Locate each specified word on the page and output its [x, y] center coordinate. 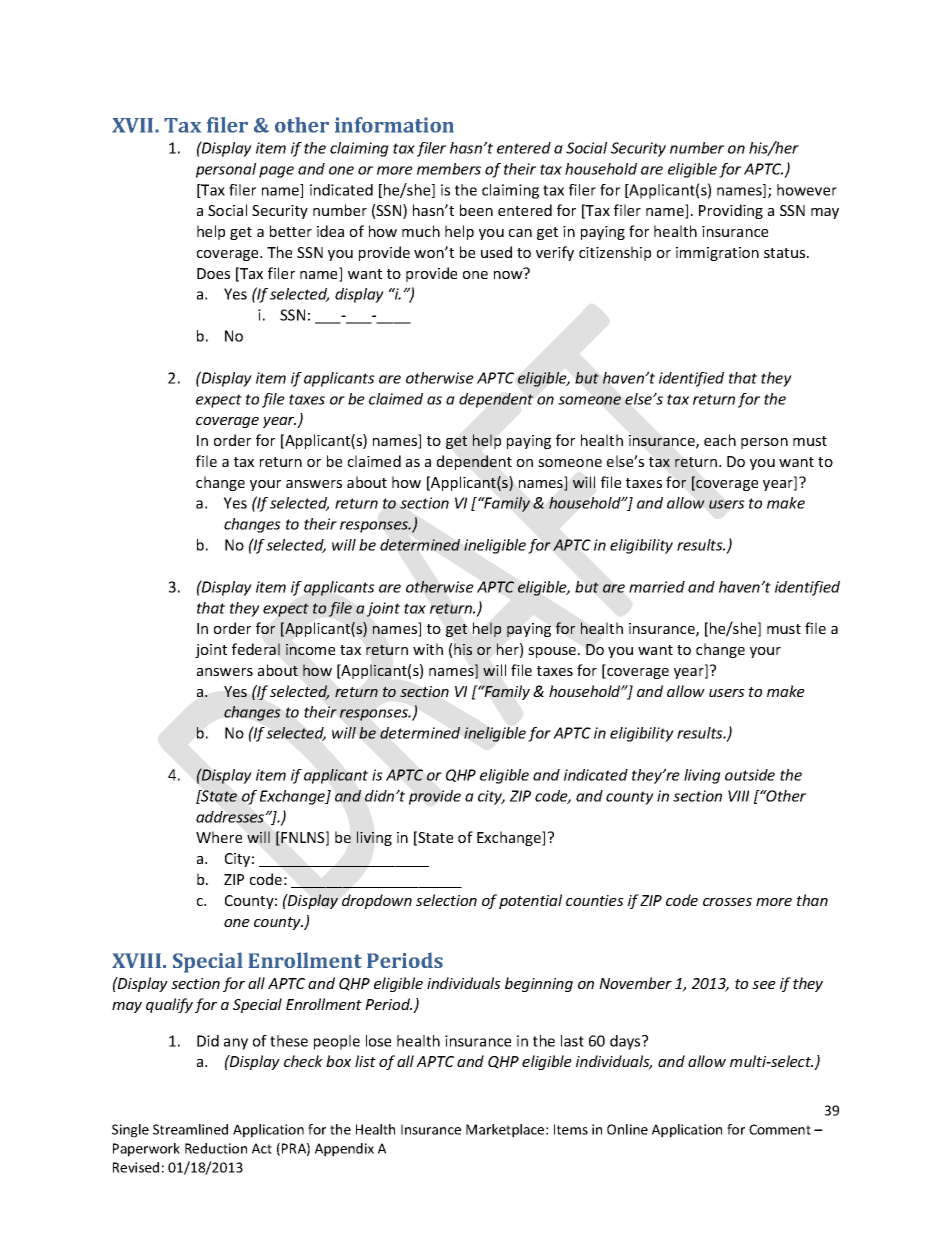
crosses [727, 902]
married [657, 587]
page [276, 172]
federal [256, 649]
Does [213, 273]
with [428, 649]
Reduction [216, 1148]
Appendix [344, 1150]
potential [530, 901]
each [720, 440]
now [509, 273]
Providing [731, 211]
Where [219, 837]
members [449, 169]
